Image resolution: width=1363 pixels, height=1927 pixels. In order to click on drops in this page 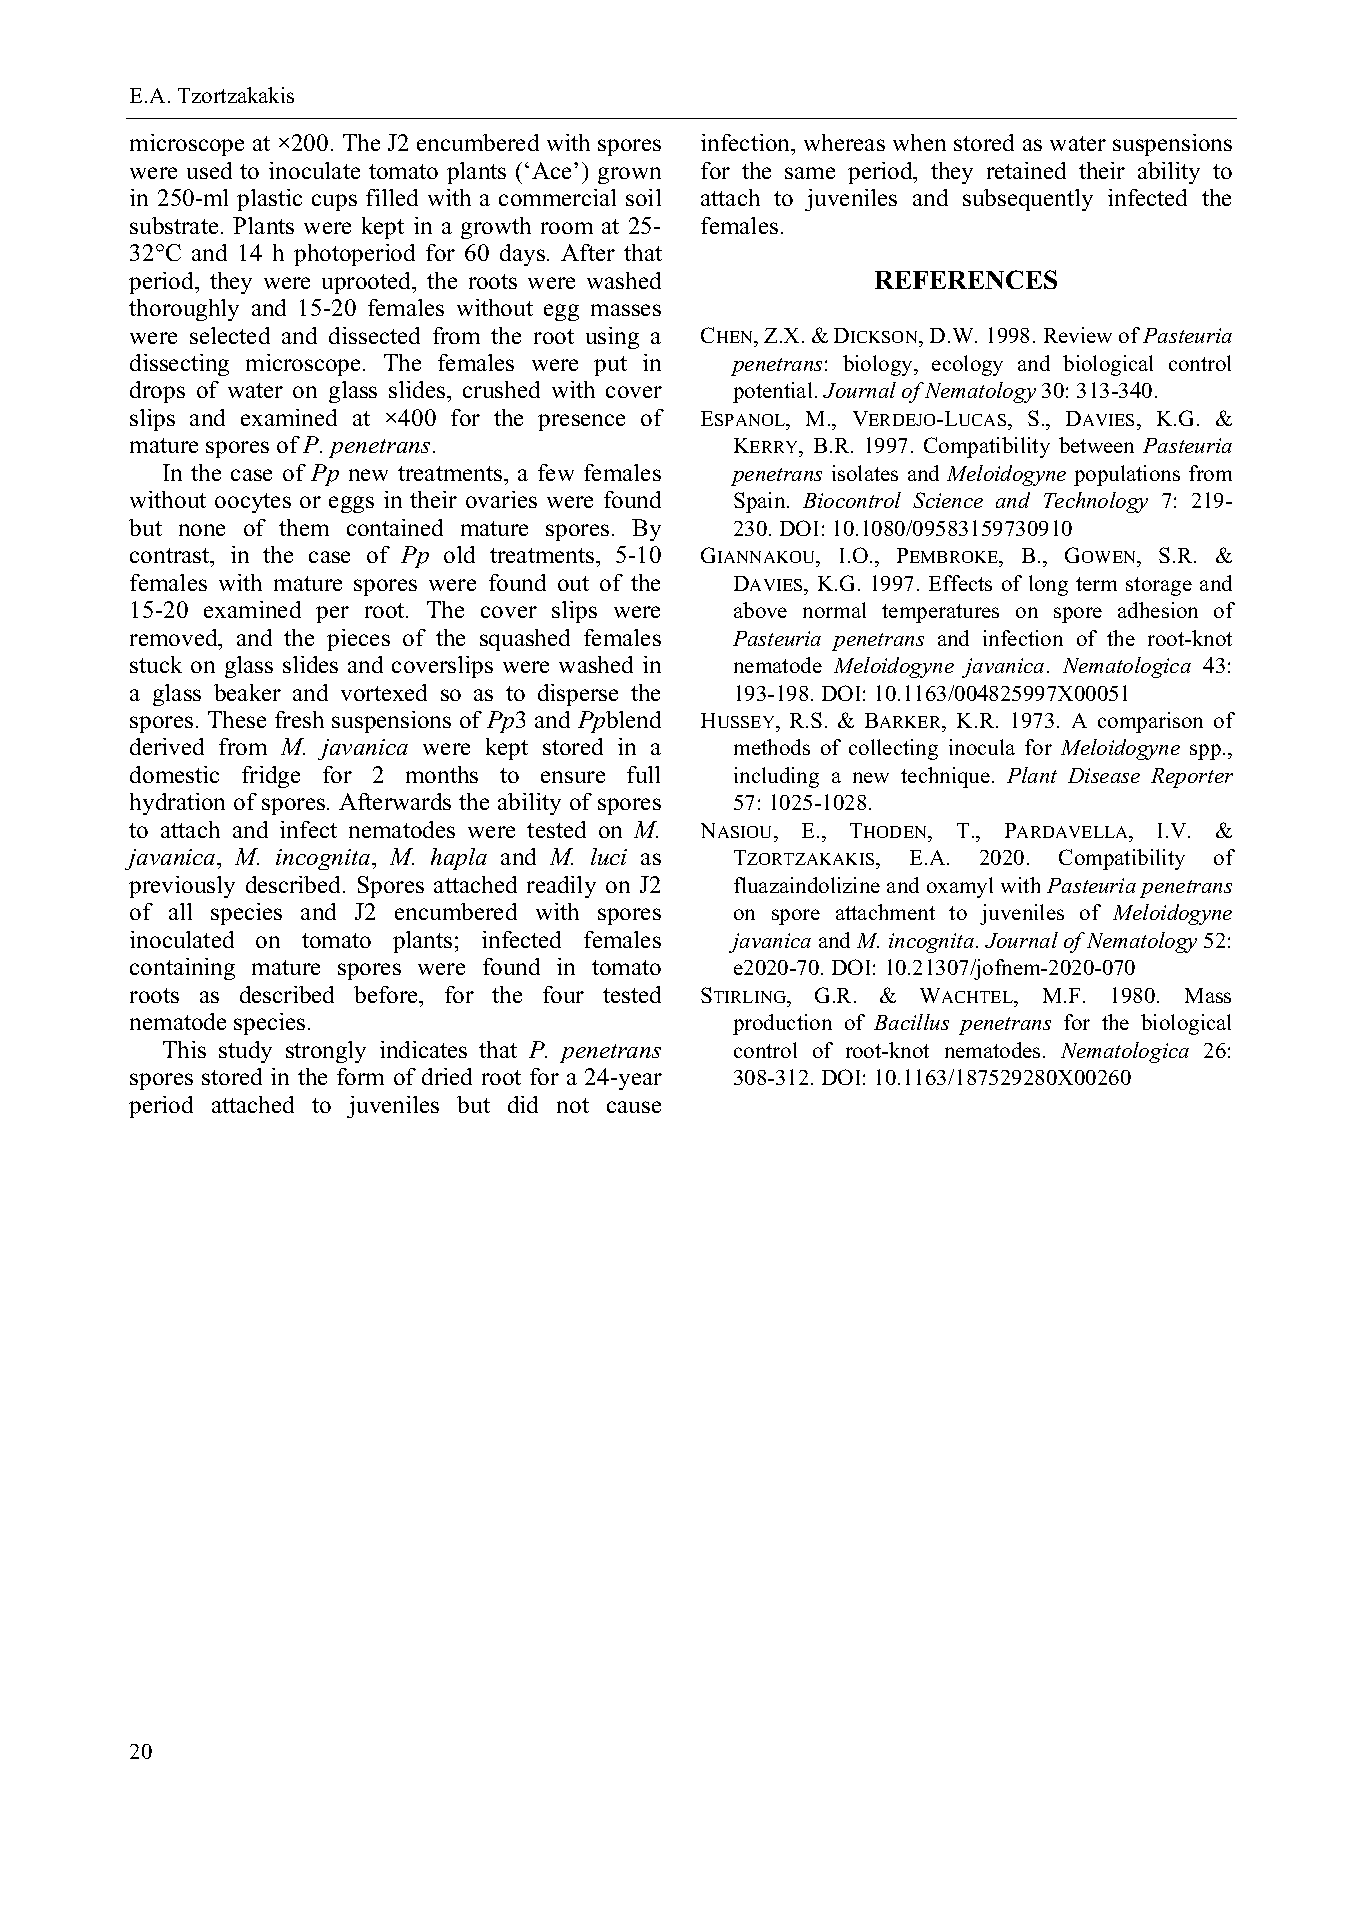, I will do `click(157, 392)`.
